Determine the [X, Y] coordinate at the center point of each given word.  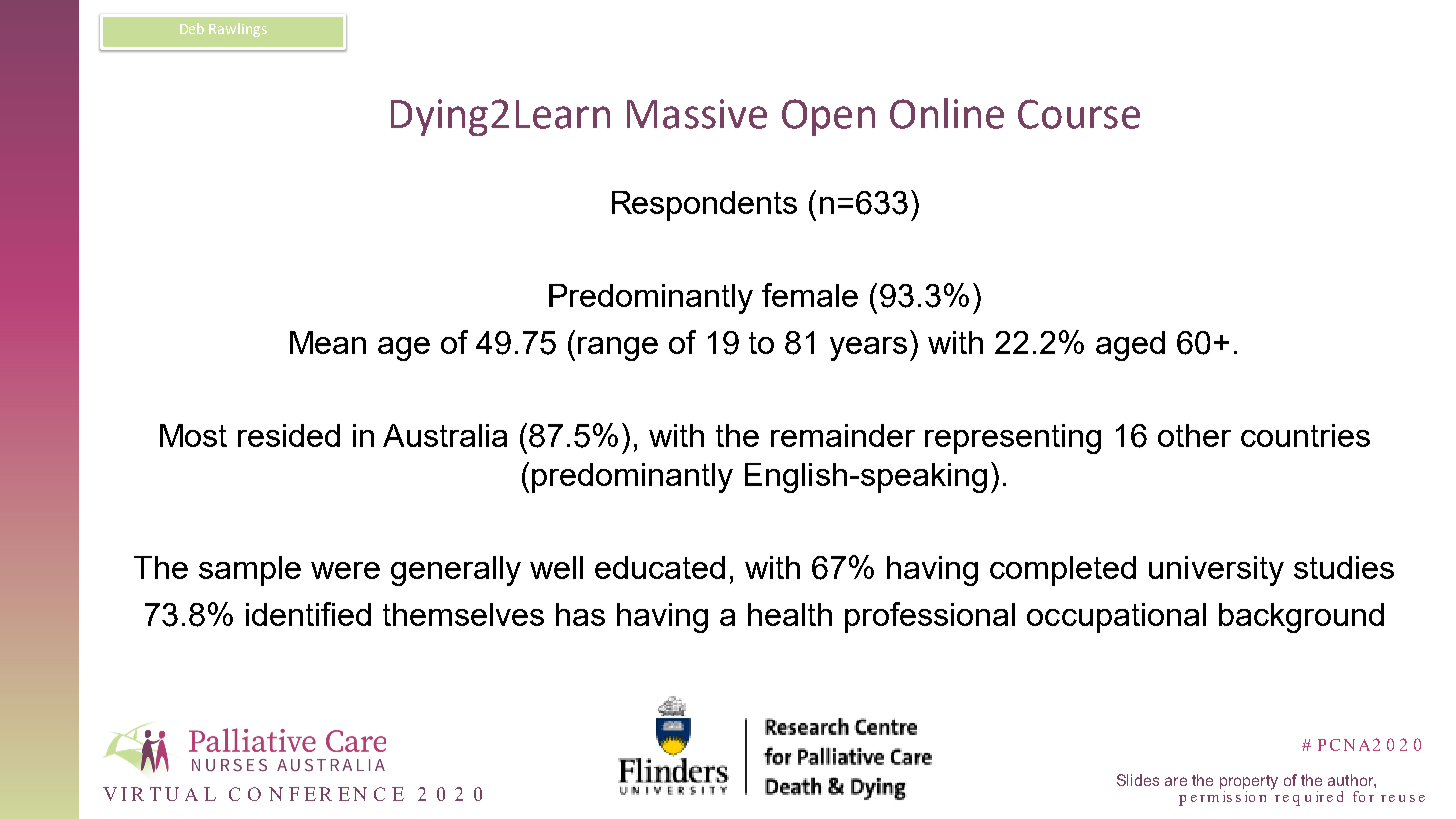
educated [660, 567]
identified [308, 614]
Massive [697, 114]
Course [1079, 114]
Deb [192, 28]
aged [1130, 346]
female [810, 295]
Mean [328, 342]
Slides [1138, 780]
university [1216, 571]
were [345, 570]
